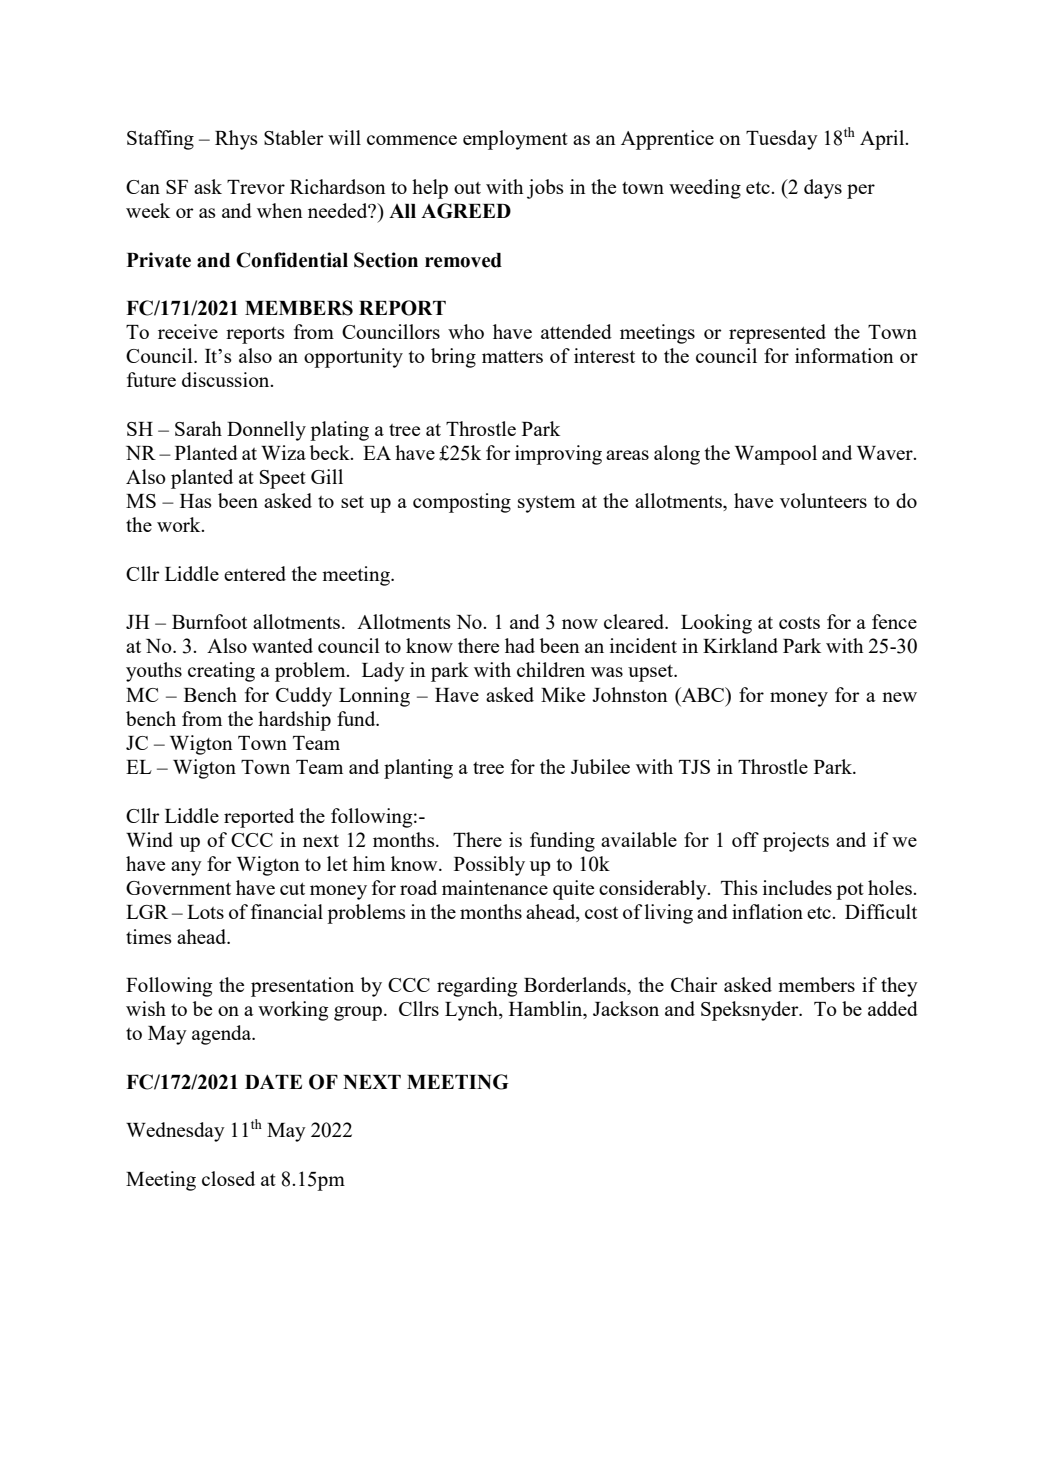 This screenshot has height=1476, width=1044. I want to click on Lynch, so click(472, 1011).
